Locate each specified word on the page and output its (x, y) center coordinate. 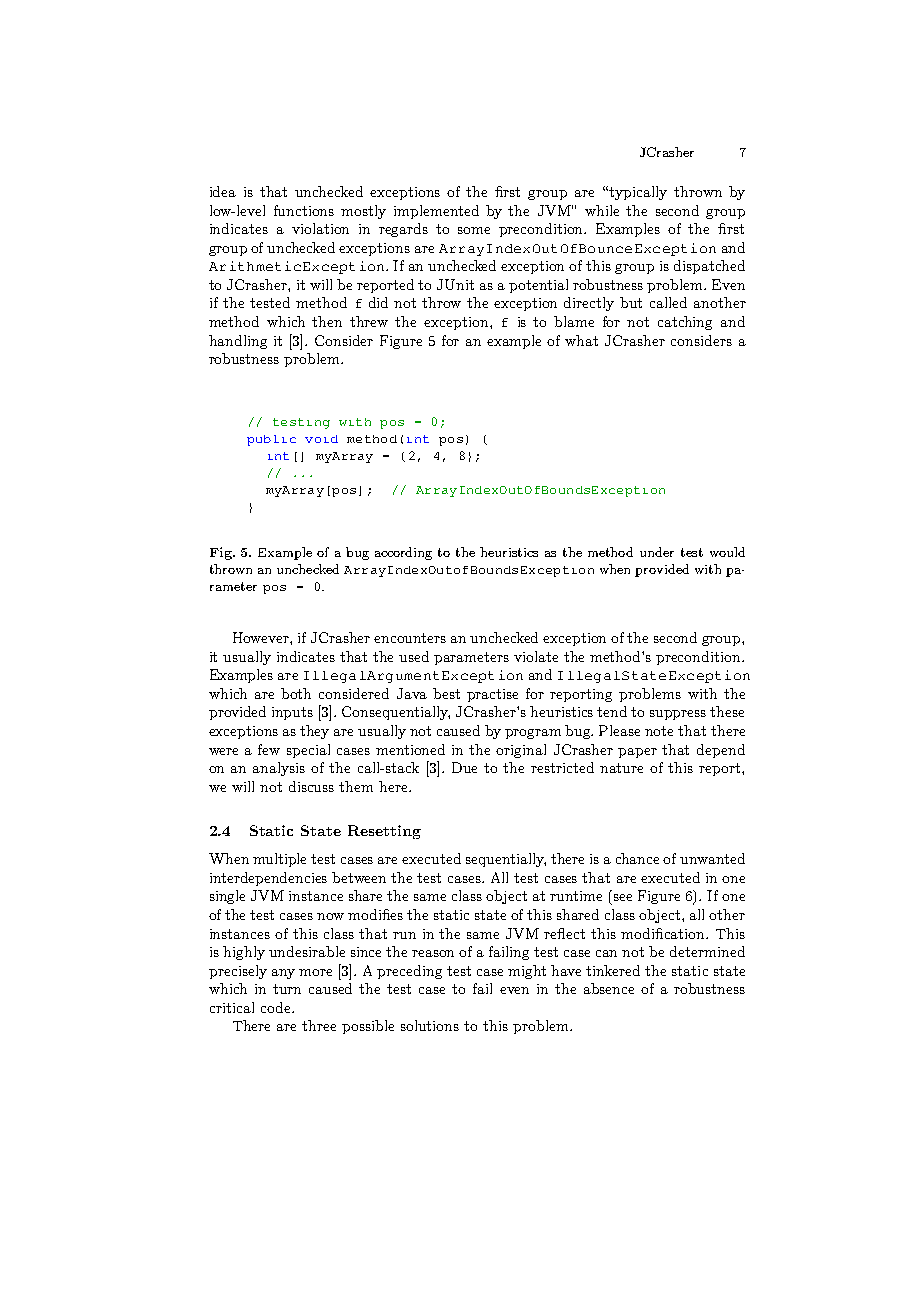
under (657, 552)
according (403, 553)
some (474, 230)
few (269, 749)
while (602, 210)
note (659, 731)
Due (464, 767)
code (277, 1007)
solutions (430, 1025)
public (271, 440)
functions (304, 210)
